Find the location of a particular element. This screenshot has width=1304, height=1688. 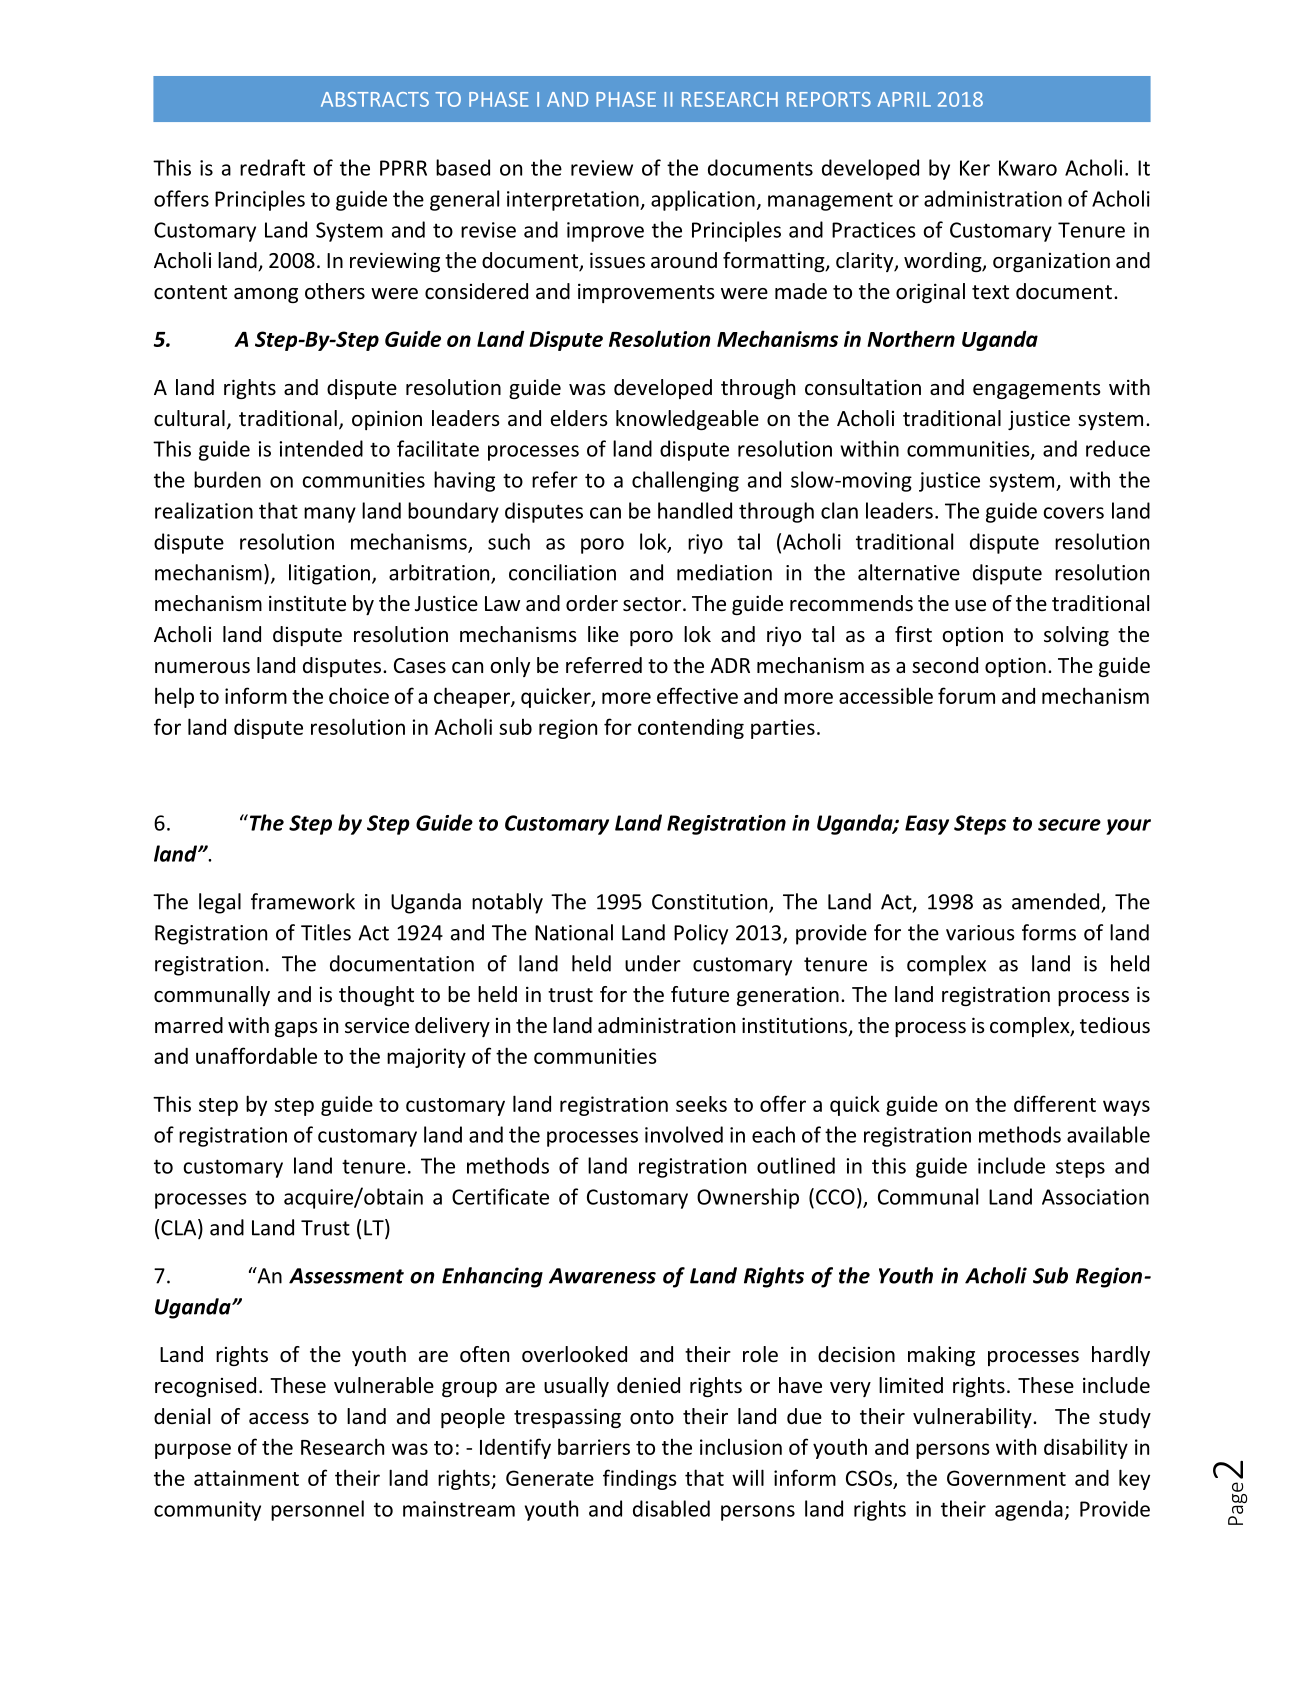

attainment is located at coordinates (246, 1478).
